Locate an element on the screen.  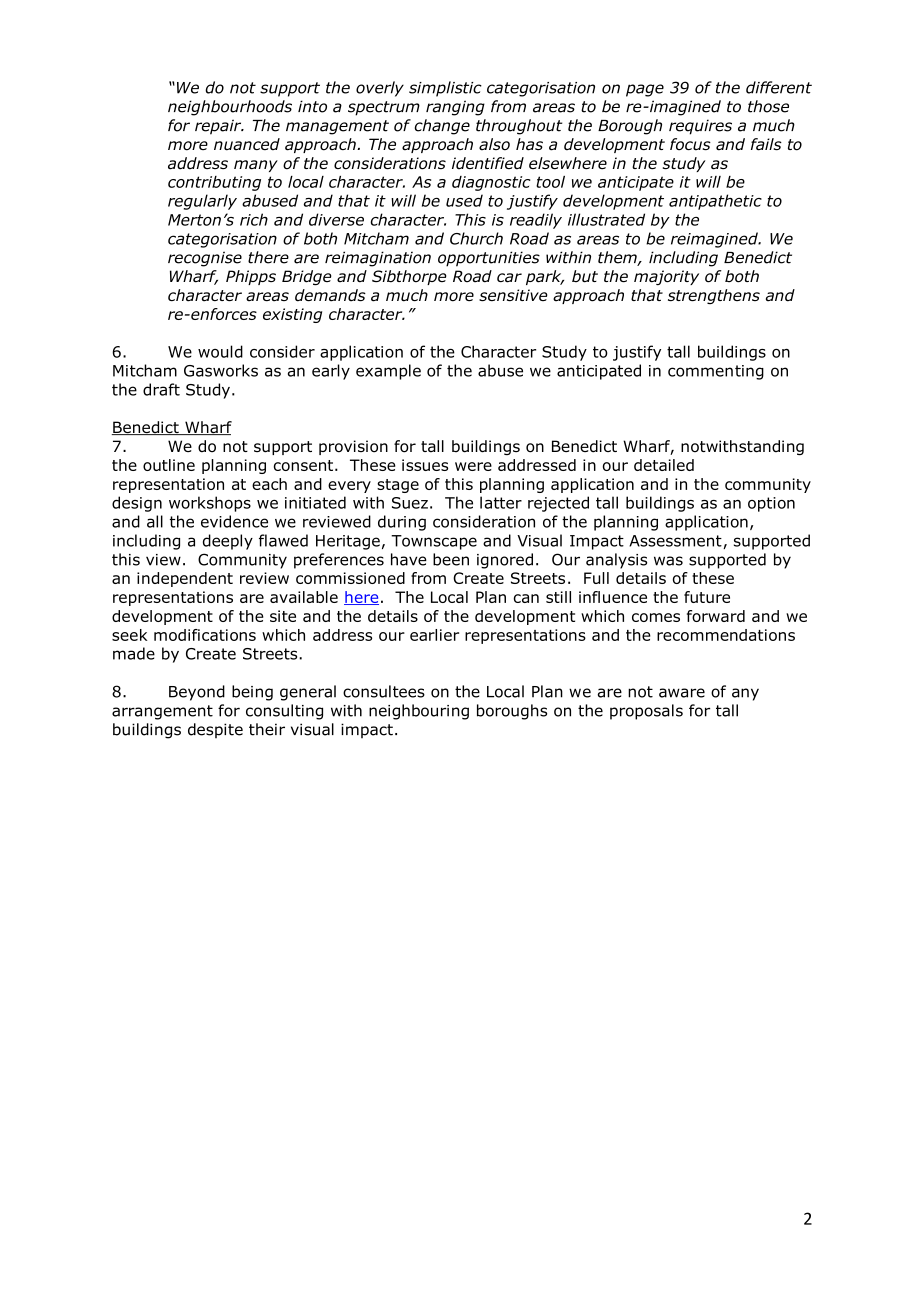
neighbourhoods is located at coordinates (230, 108).
